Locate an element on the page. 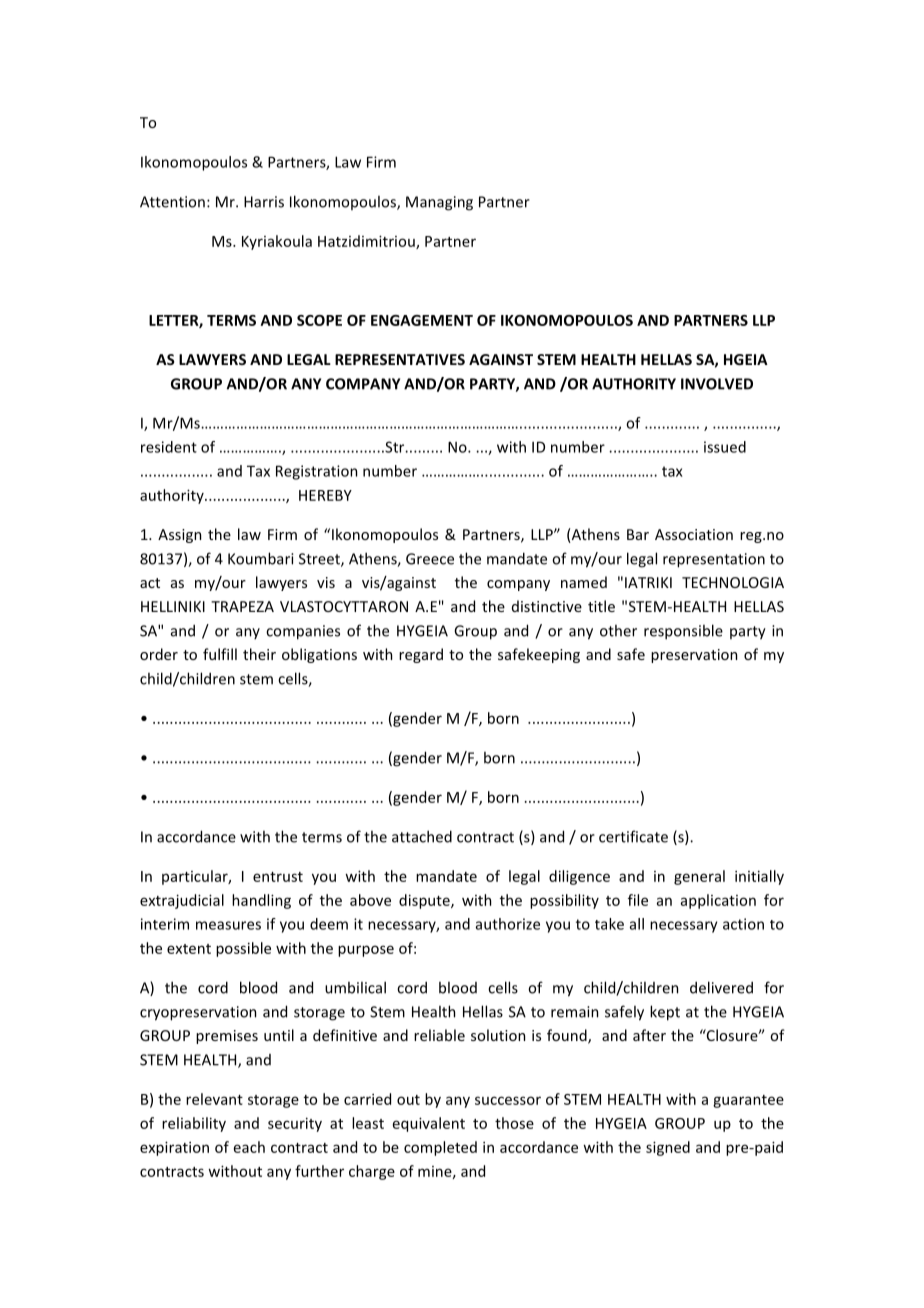 The width and height of the image is (924, 1308). measures is located at coordinates (228, 925).
